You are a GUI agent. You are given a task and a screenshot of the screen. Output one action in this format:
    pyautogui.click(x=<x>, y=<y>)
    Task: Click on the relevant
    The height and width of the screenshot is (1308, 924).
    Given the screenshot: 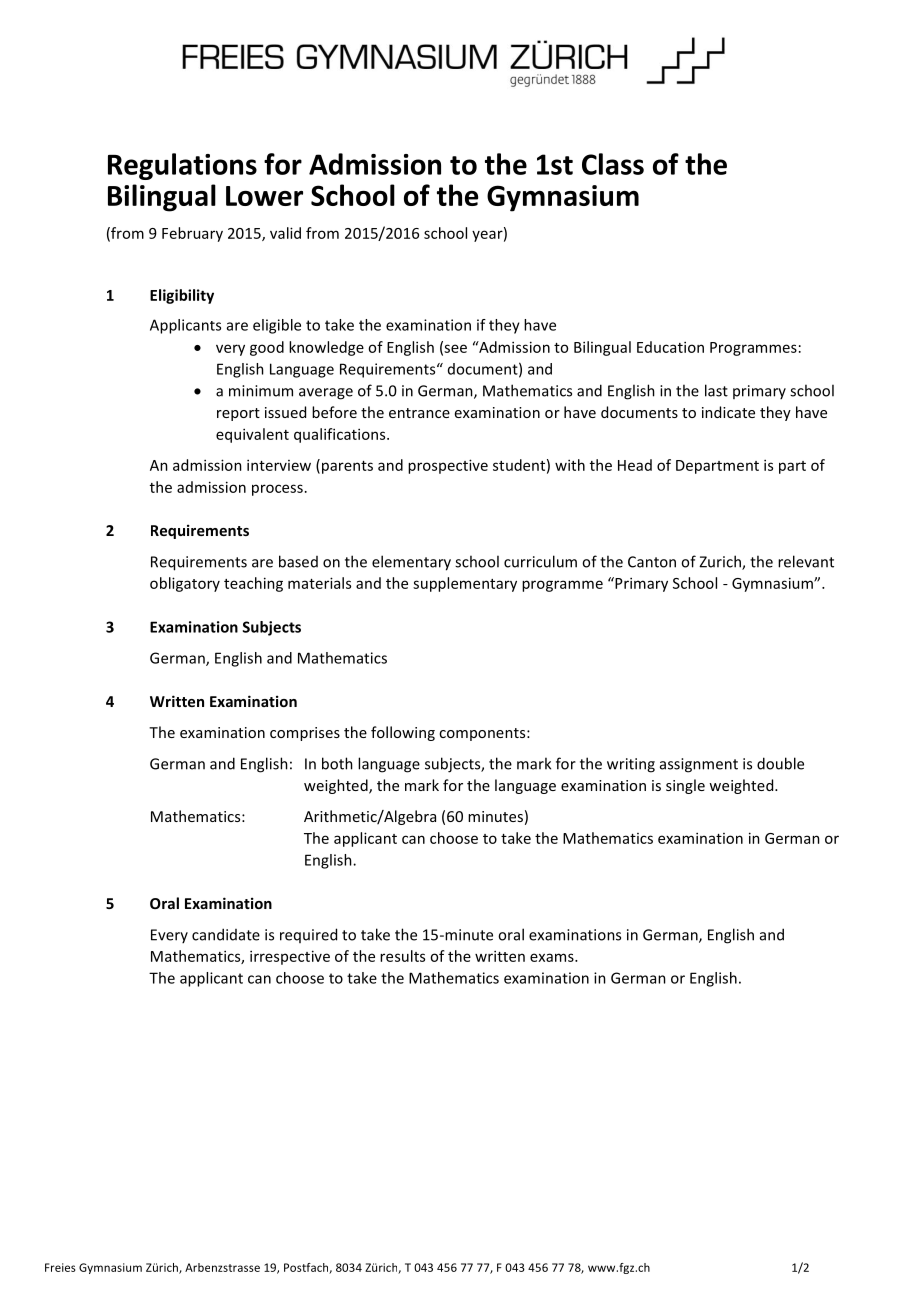 What is the action you would take?
    pyautogui.click(x=806, y=561)
